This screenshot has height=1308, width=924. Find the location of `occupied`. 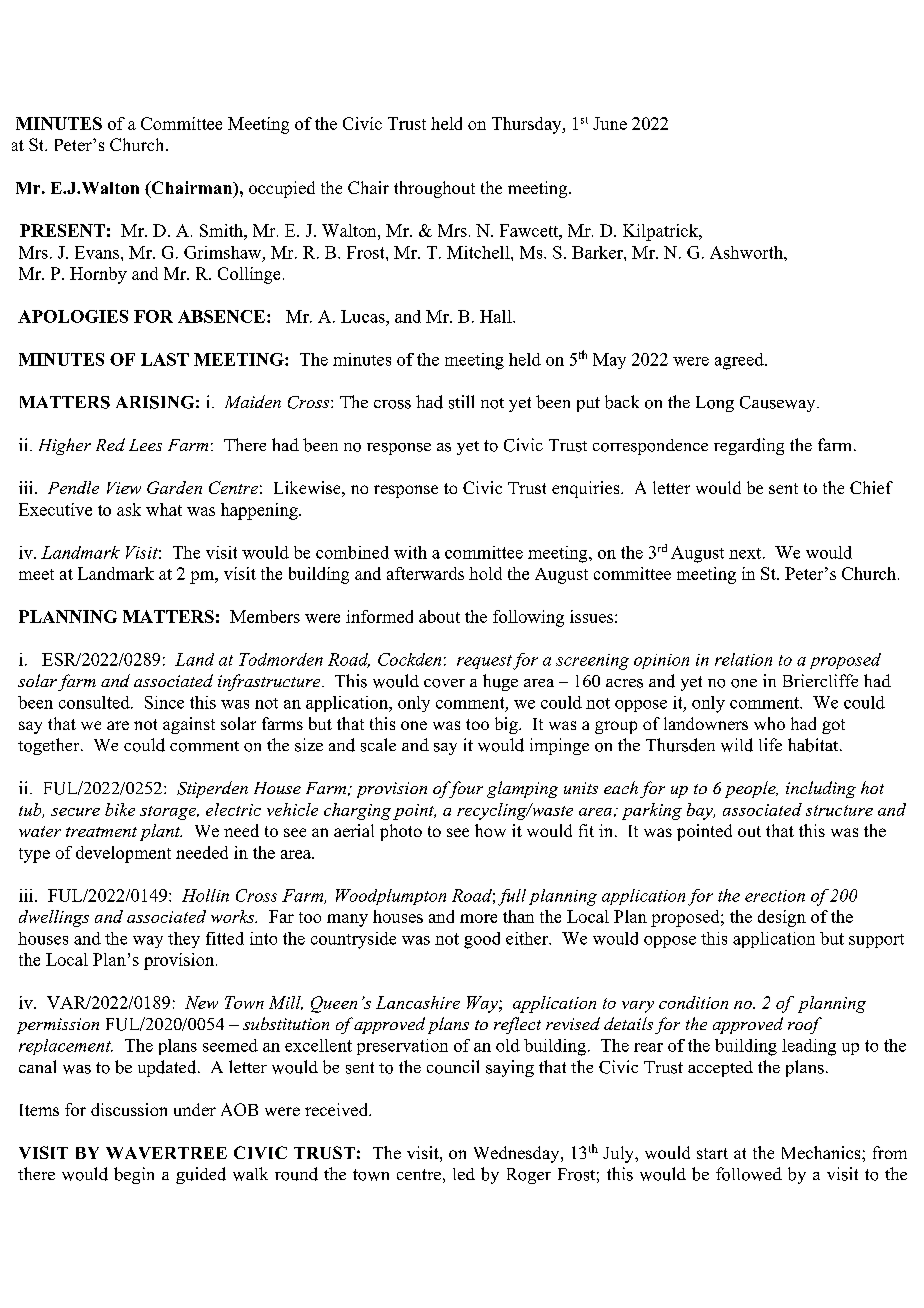

occupied is located at coordinates (282, 189).
